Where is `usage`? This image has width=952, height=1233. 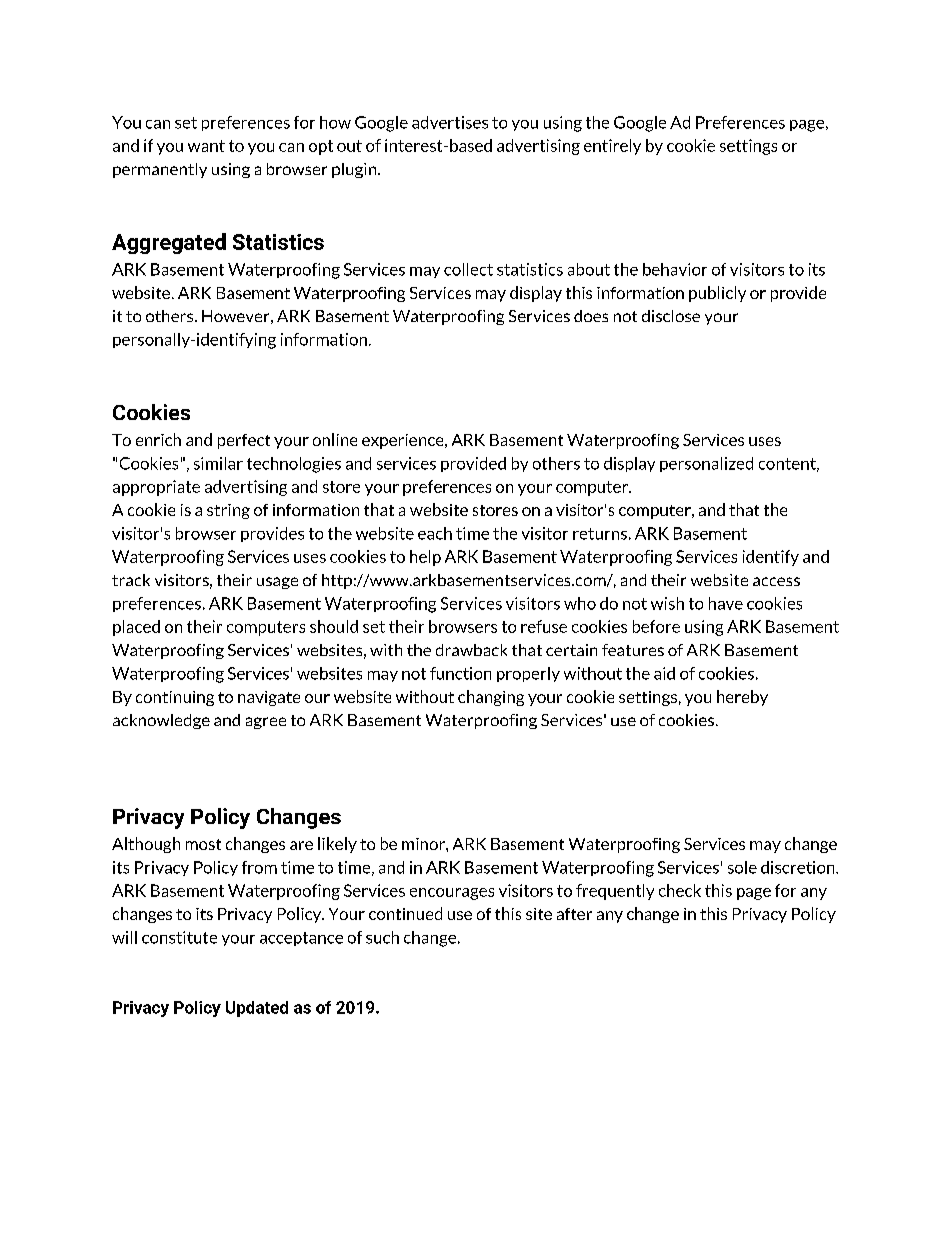 usage is located at coordinates (277, 583).
